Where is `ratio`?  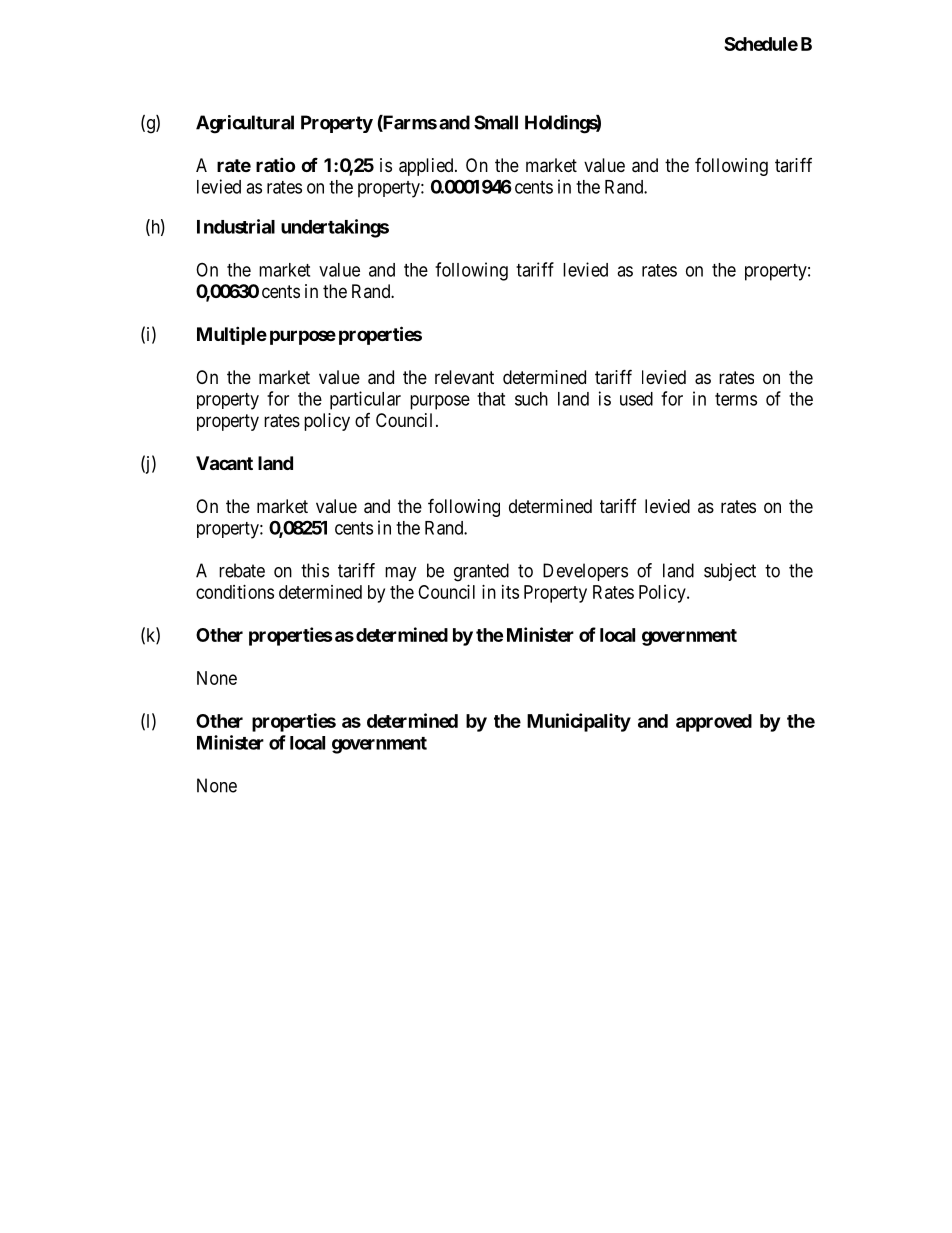 ratio is located at coordinates (275, 164).
